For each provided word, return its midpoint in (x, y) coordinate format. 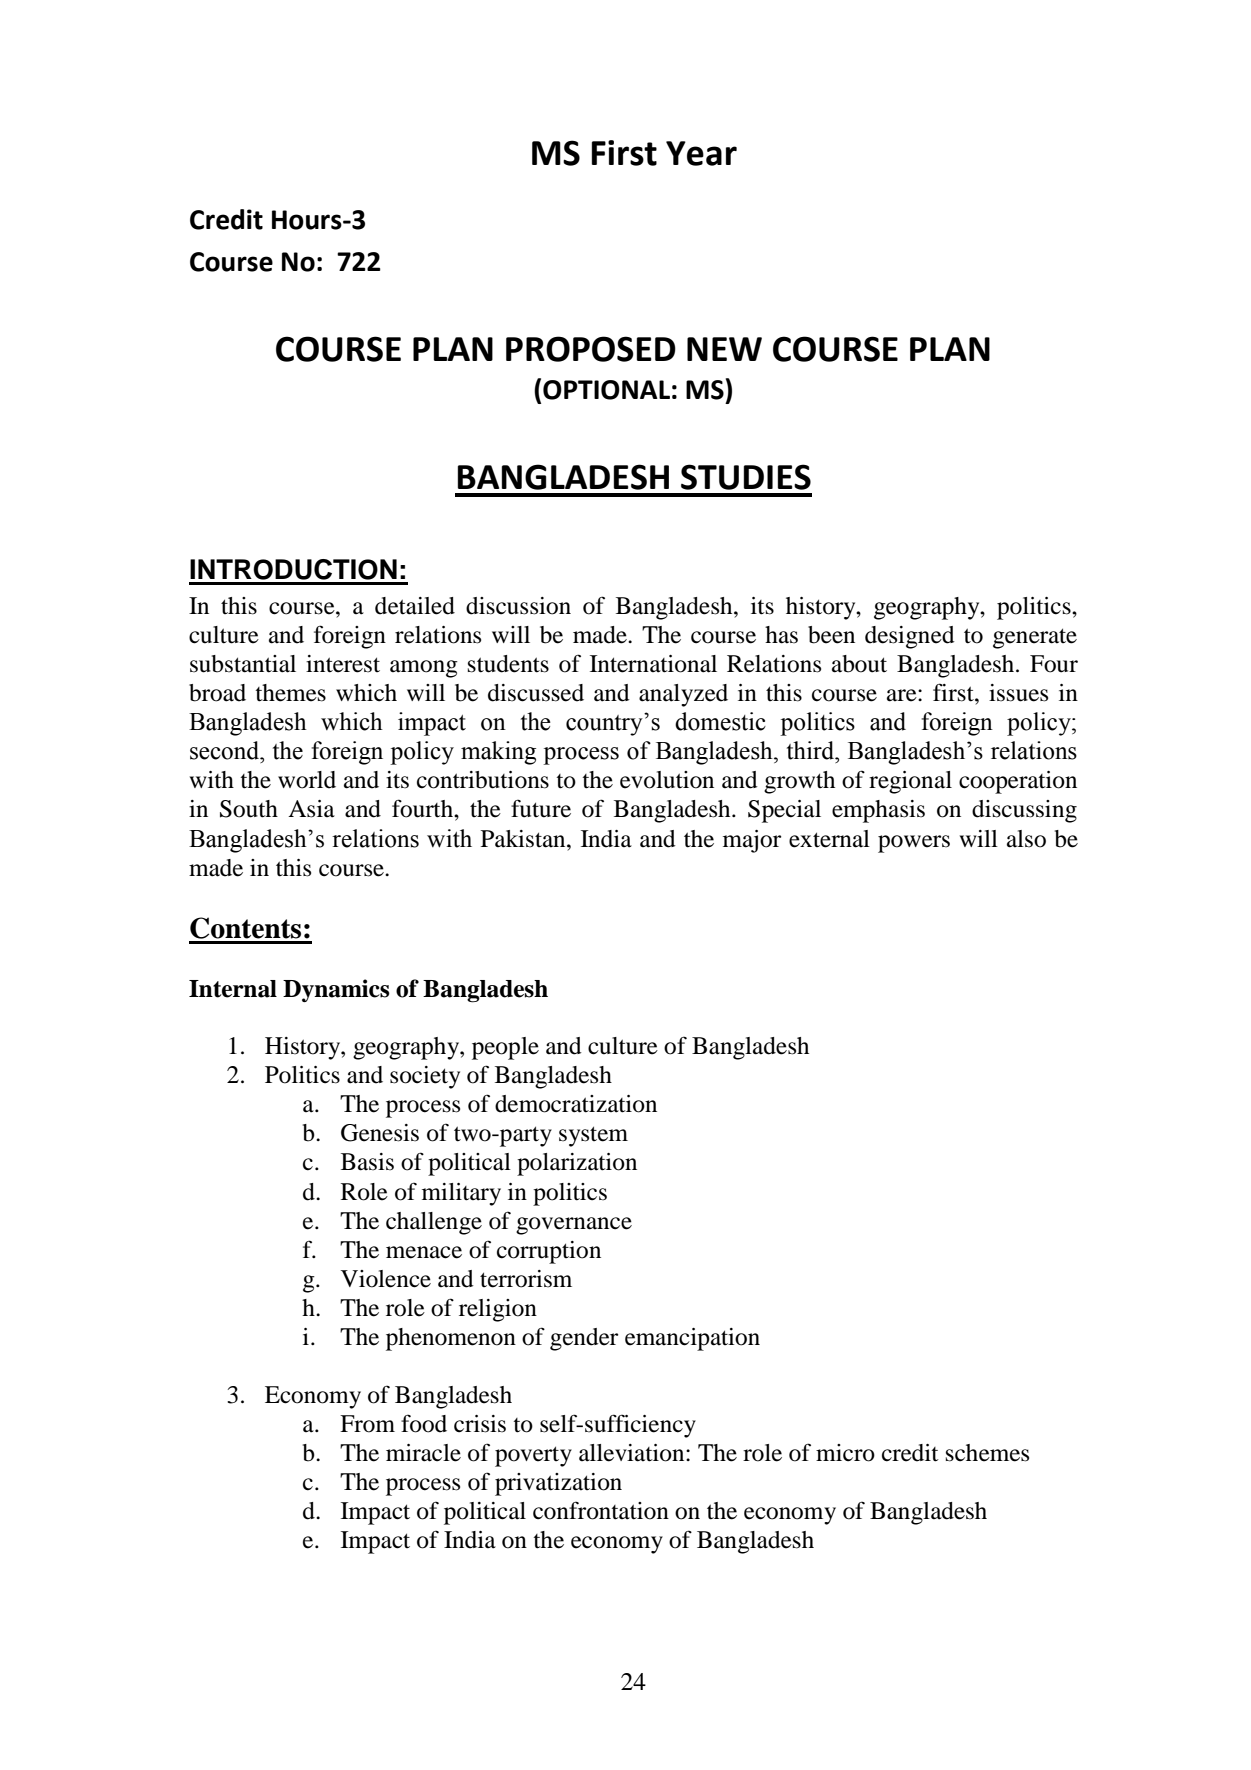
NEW (724, 349)
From (367, 1424)
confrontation (601, 1510)
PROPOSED (591, 349)
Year (701, 153)
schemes (987, 1453)
